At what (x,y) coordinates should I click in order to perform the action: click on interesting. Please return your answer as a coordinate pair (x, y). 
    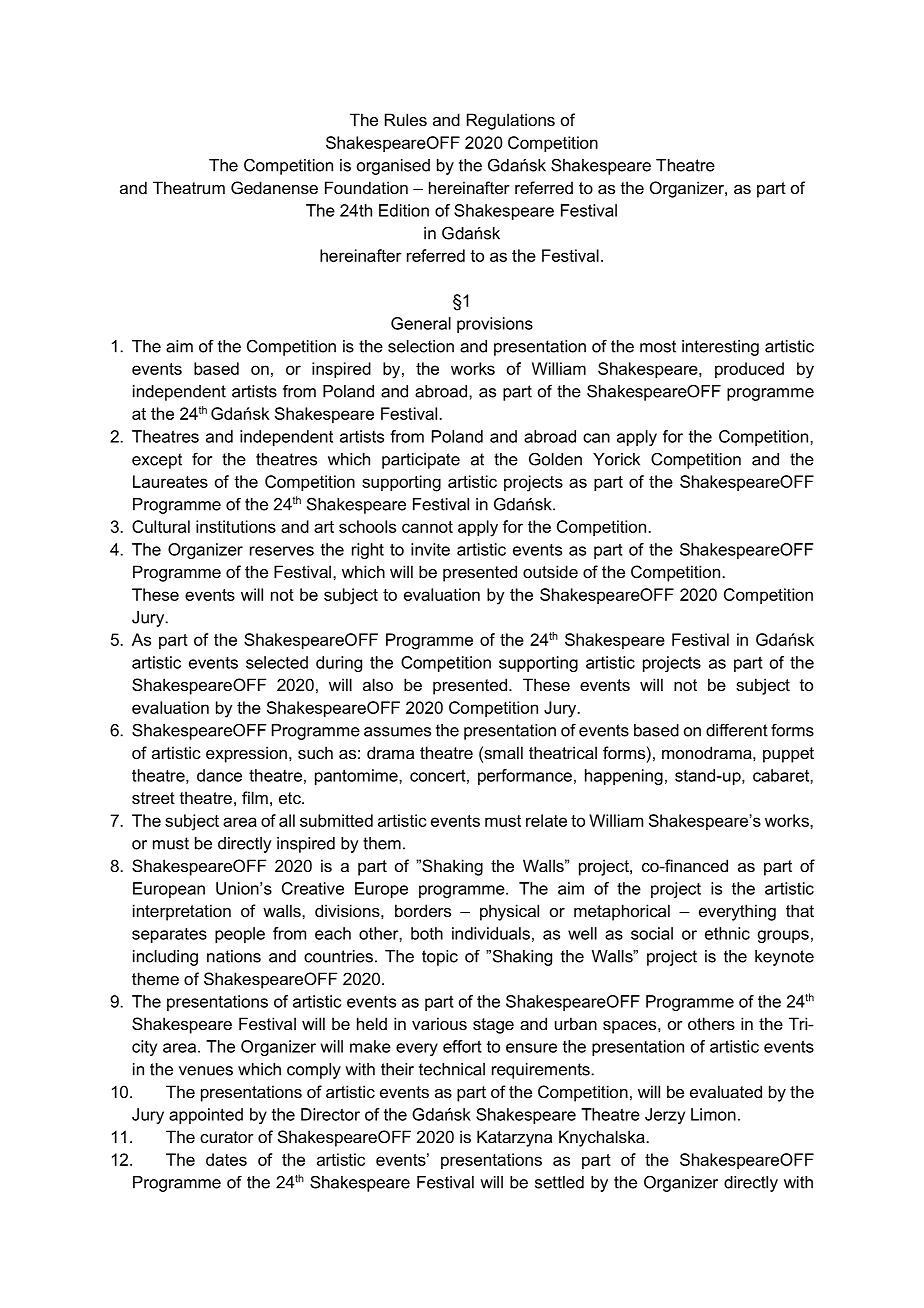
    Looking at the image, I should click on (720, 348).
